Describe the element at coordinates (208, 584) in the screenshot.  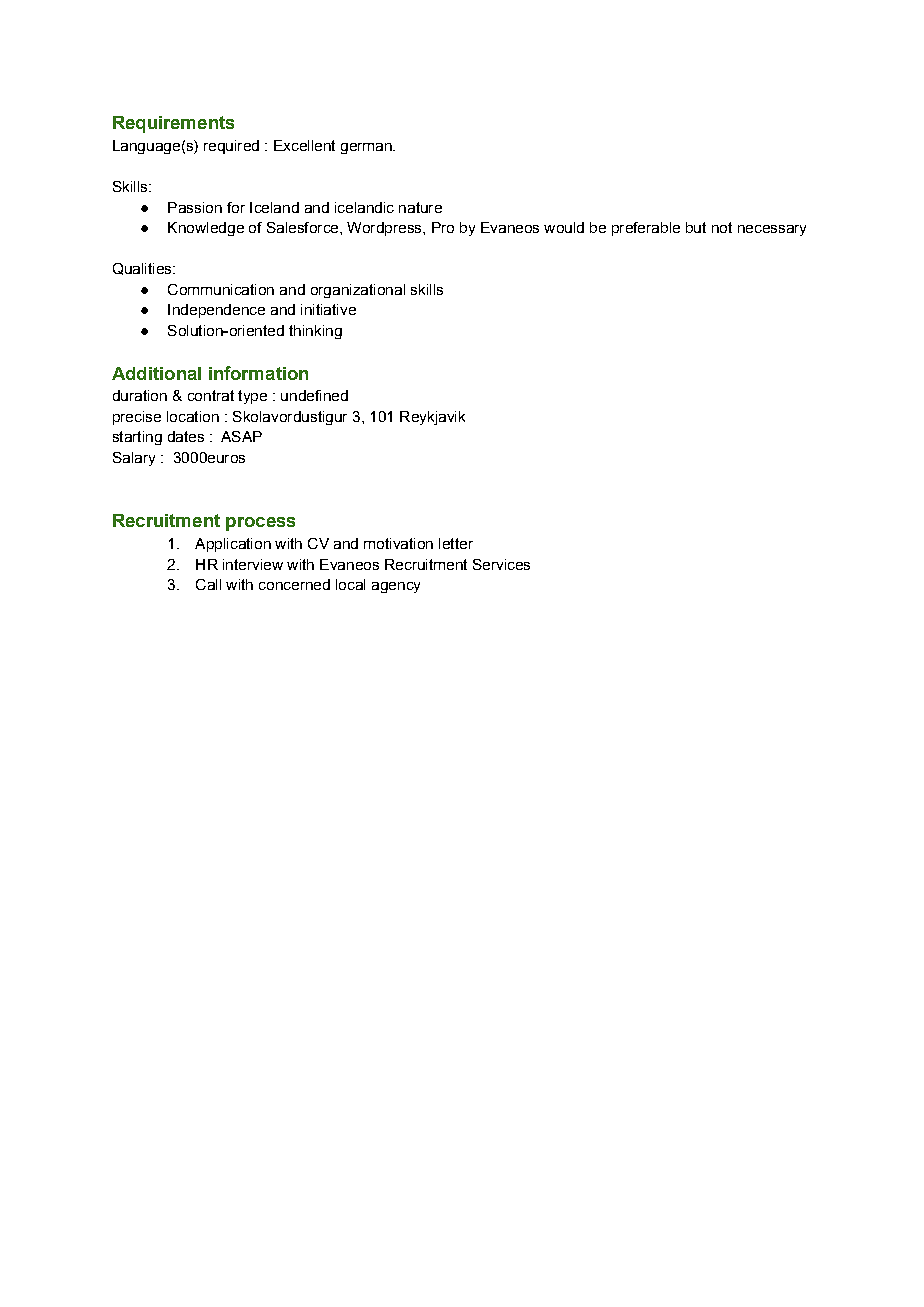
I see `Call` at that location.
